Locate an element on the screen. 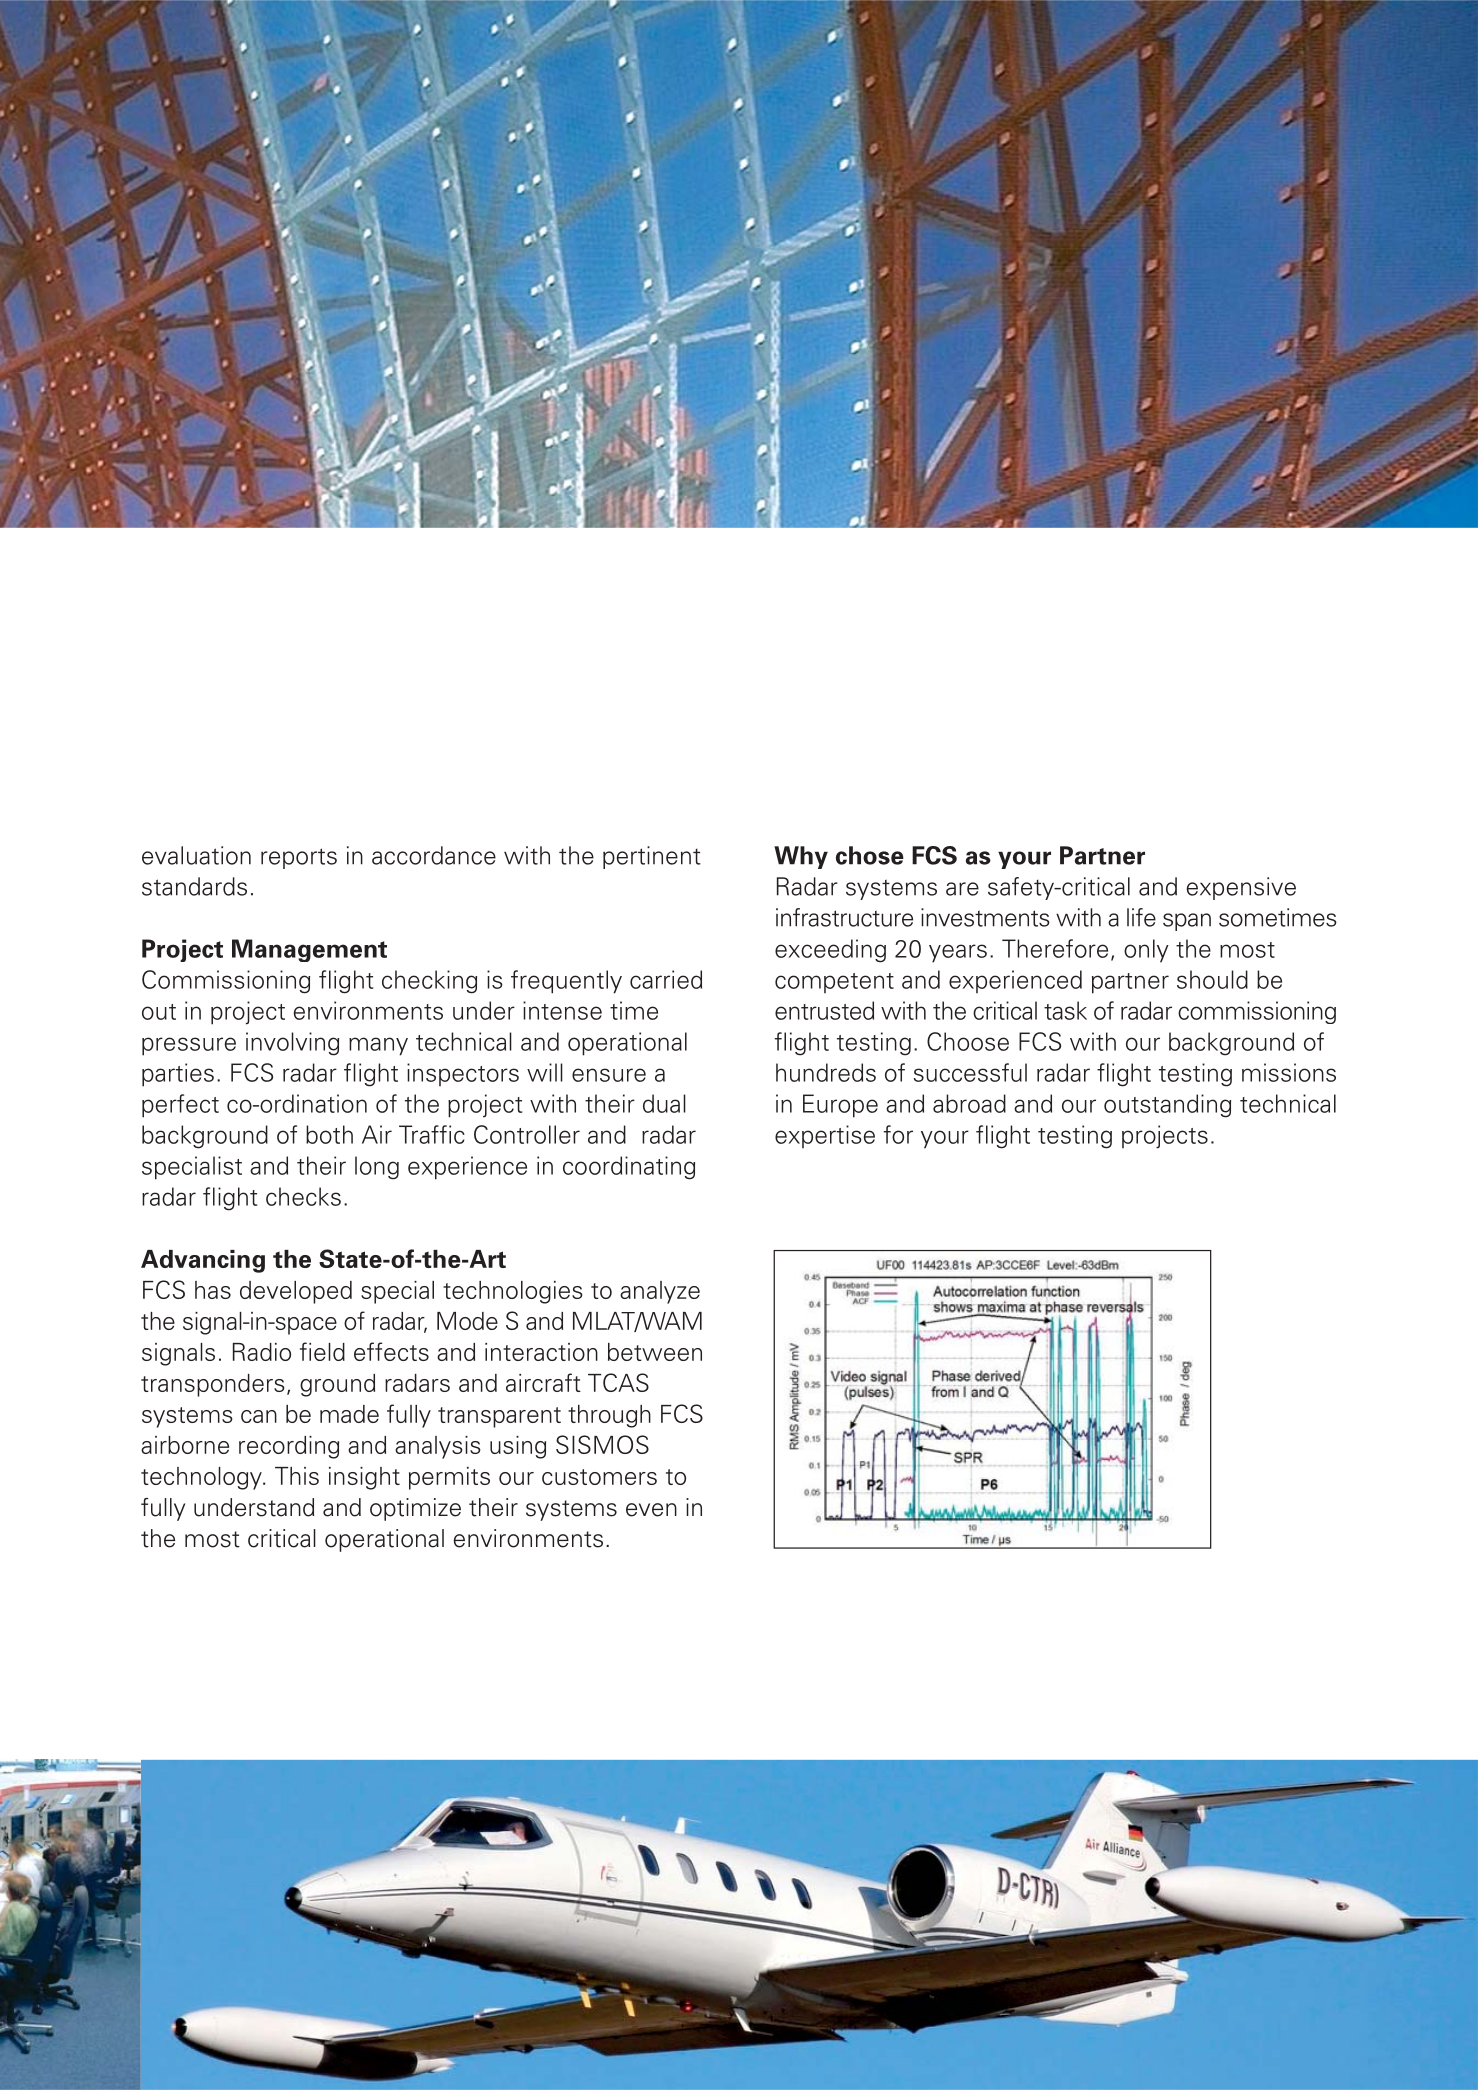 Image resolution: width=1478 pixels, height=2090 pixels. field is located at coordinates (322, 1351).
